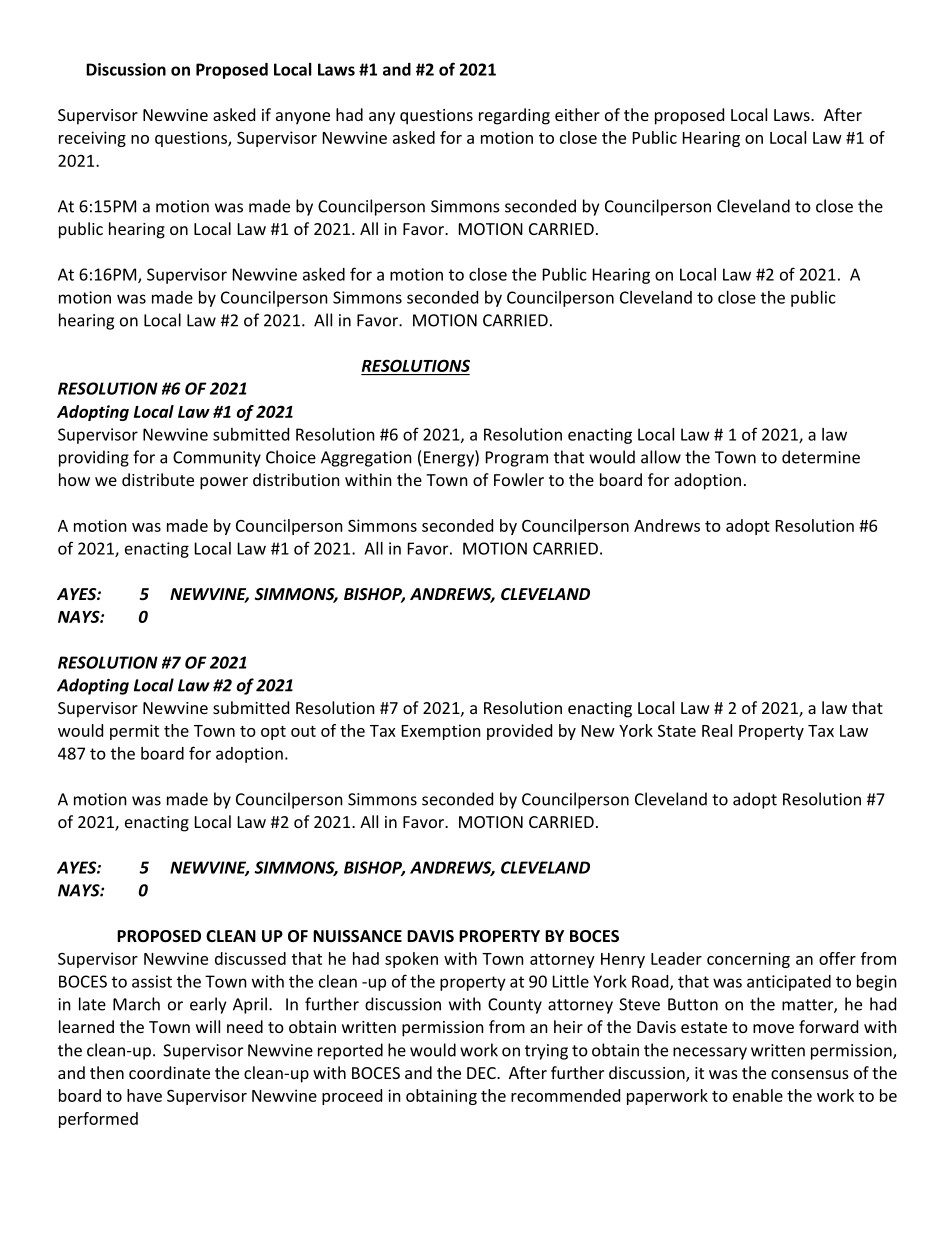 This image has width=952, height=1233. I want to click on determine, so click(821, 457).
